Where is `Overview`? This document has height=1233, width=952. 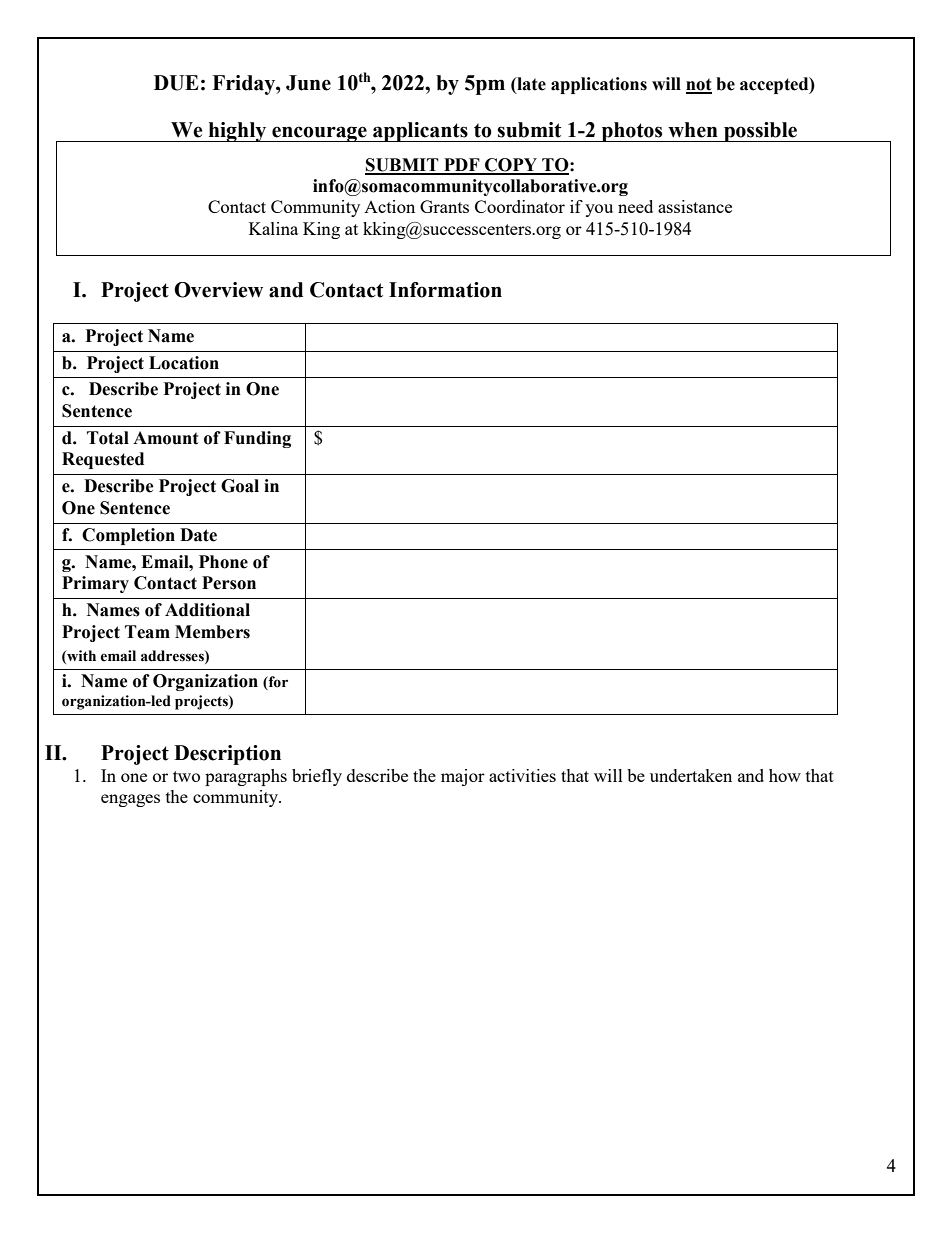 Overview is located at coordinates (218, 290).
